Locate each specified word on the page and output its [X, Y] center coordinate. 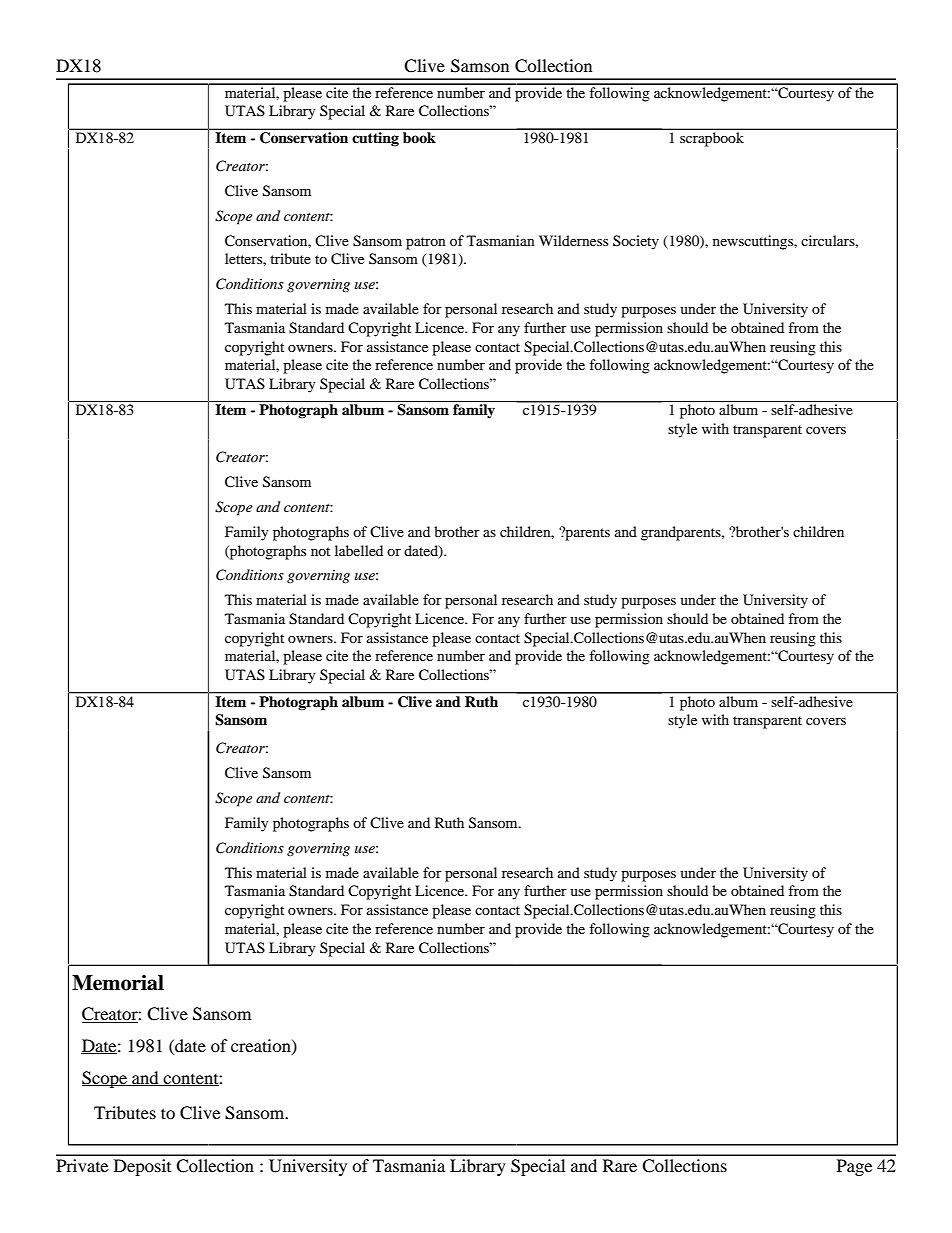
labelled [359, 550]
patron [426, 243]
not [320, 551]
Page [854, 1167]
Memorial [118, 983]
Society [636, 242]
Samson [480, 66]
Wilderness [573, 240]
